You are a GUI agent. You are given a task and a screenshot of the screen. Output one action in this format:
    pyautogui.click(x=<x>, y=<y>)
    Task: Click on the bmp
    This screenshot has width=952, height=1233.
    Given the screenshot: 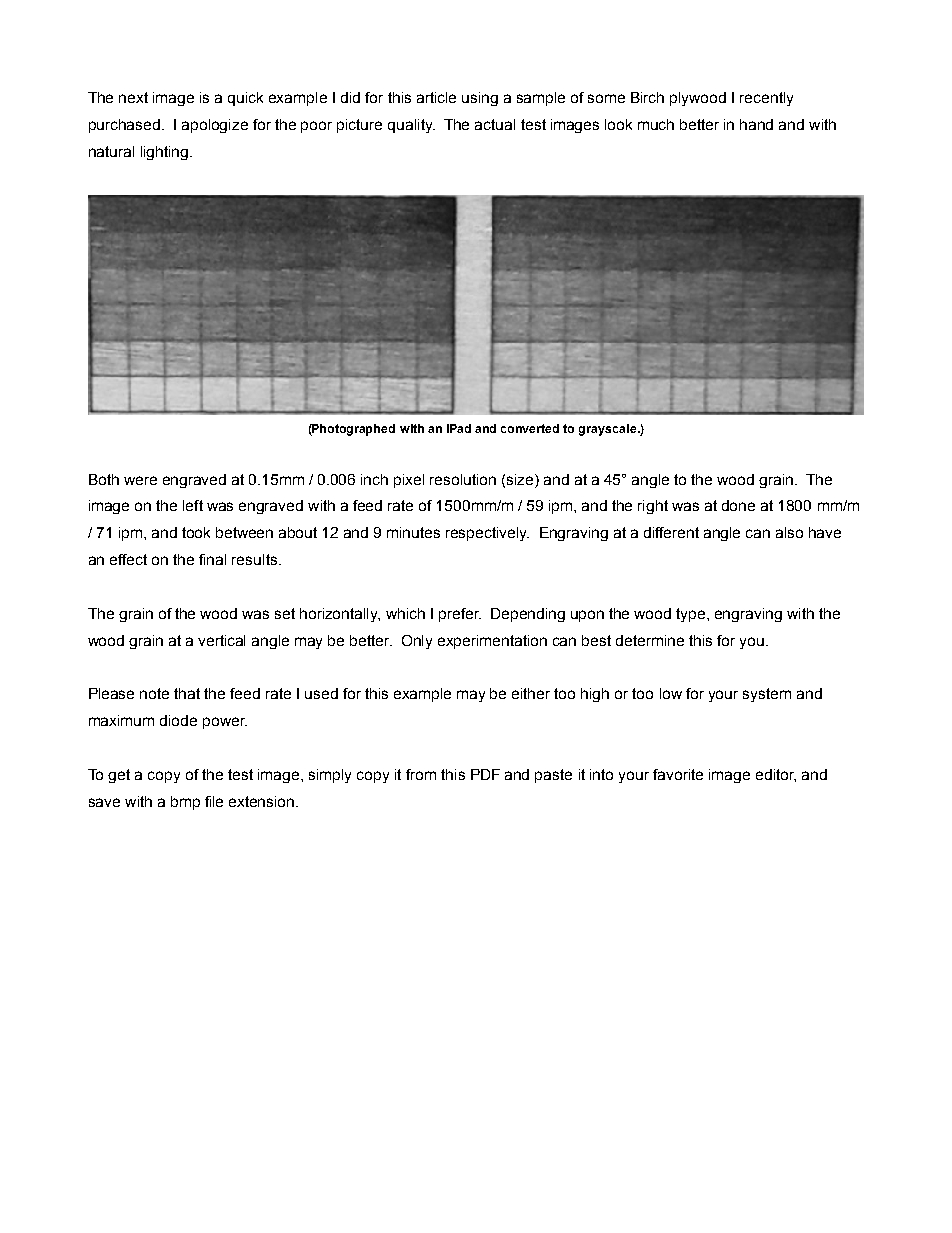 What is the action you would take?
    pyautogui.click(x=185, y=803)
